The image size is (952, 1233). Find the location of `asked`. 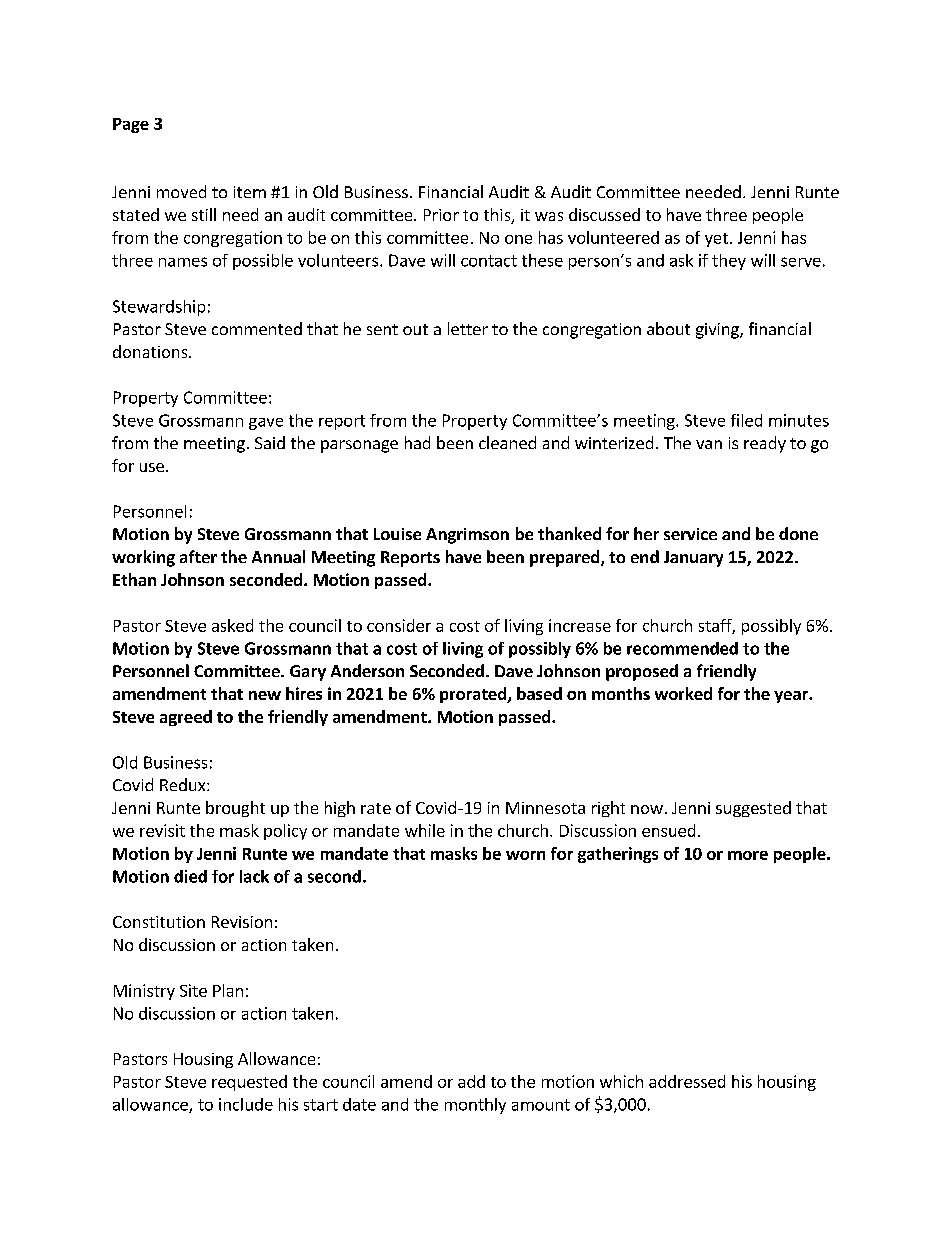

asked is located at coordinates (232, 625).
